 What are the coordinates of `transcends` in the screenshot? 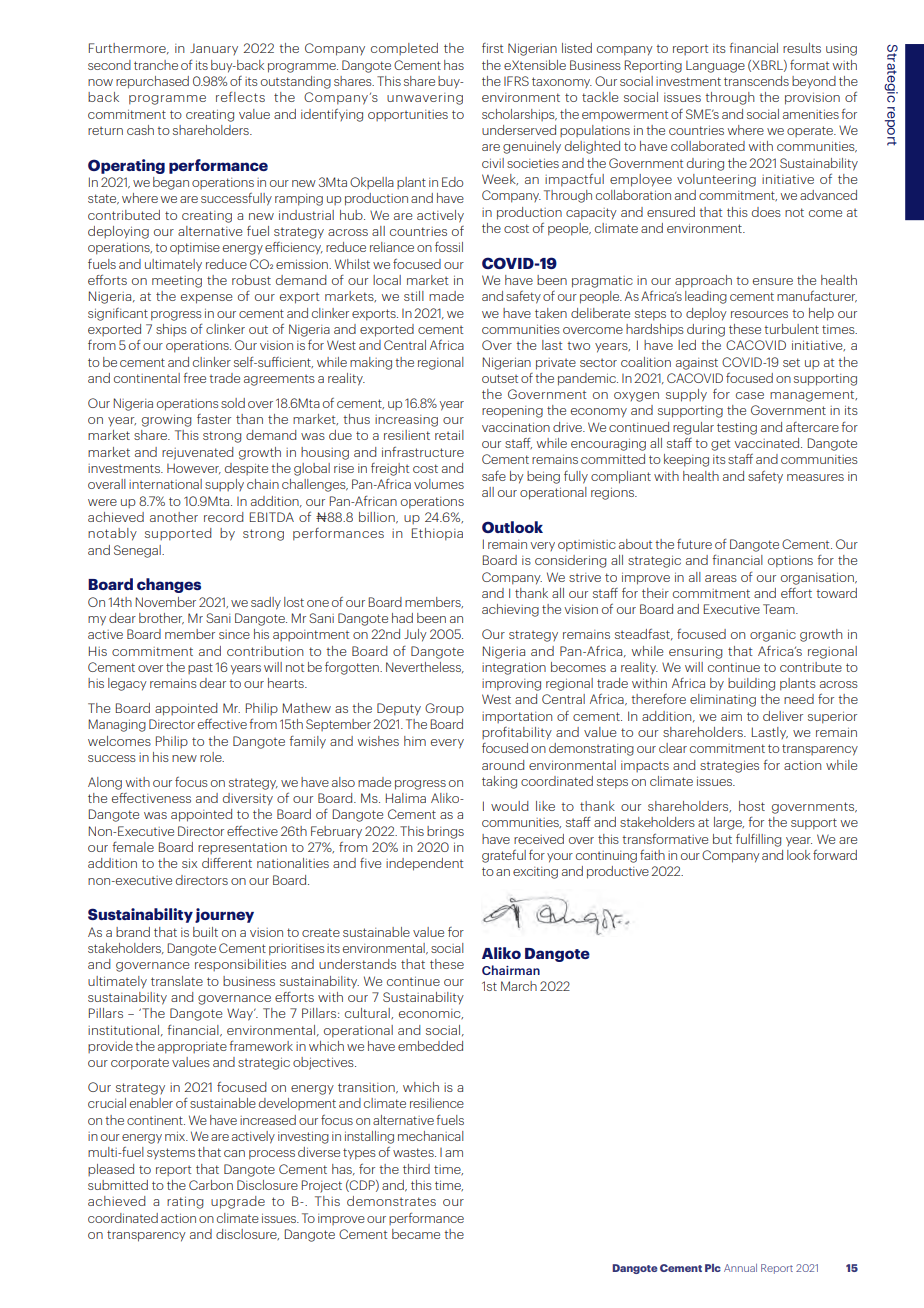 It's located at (756, 81).
